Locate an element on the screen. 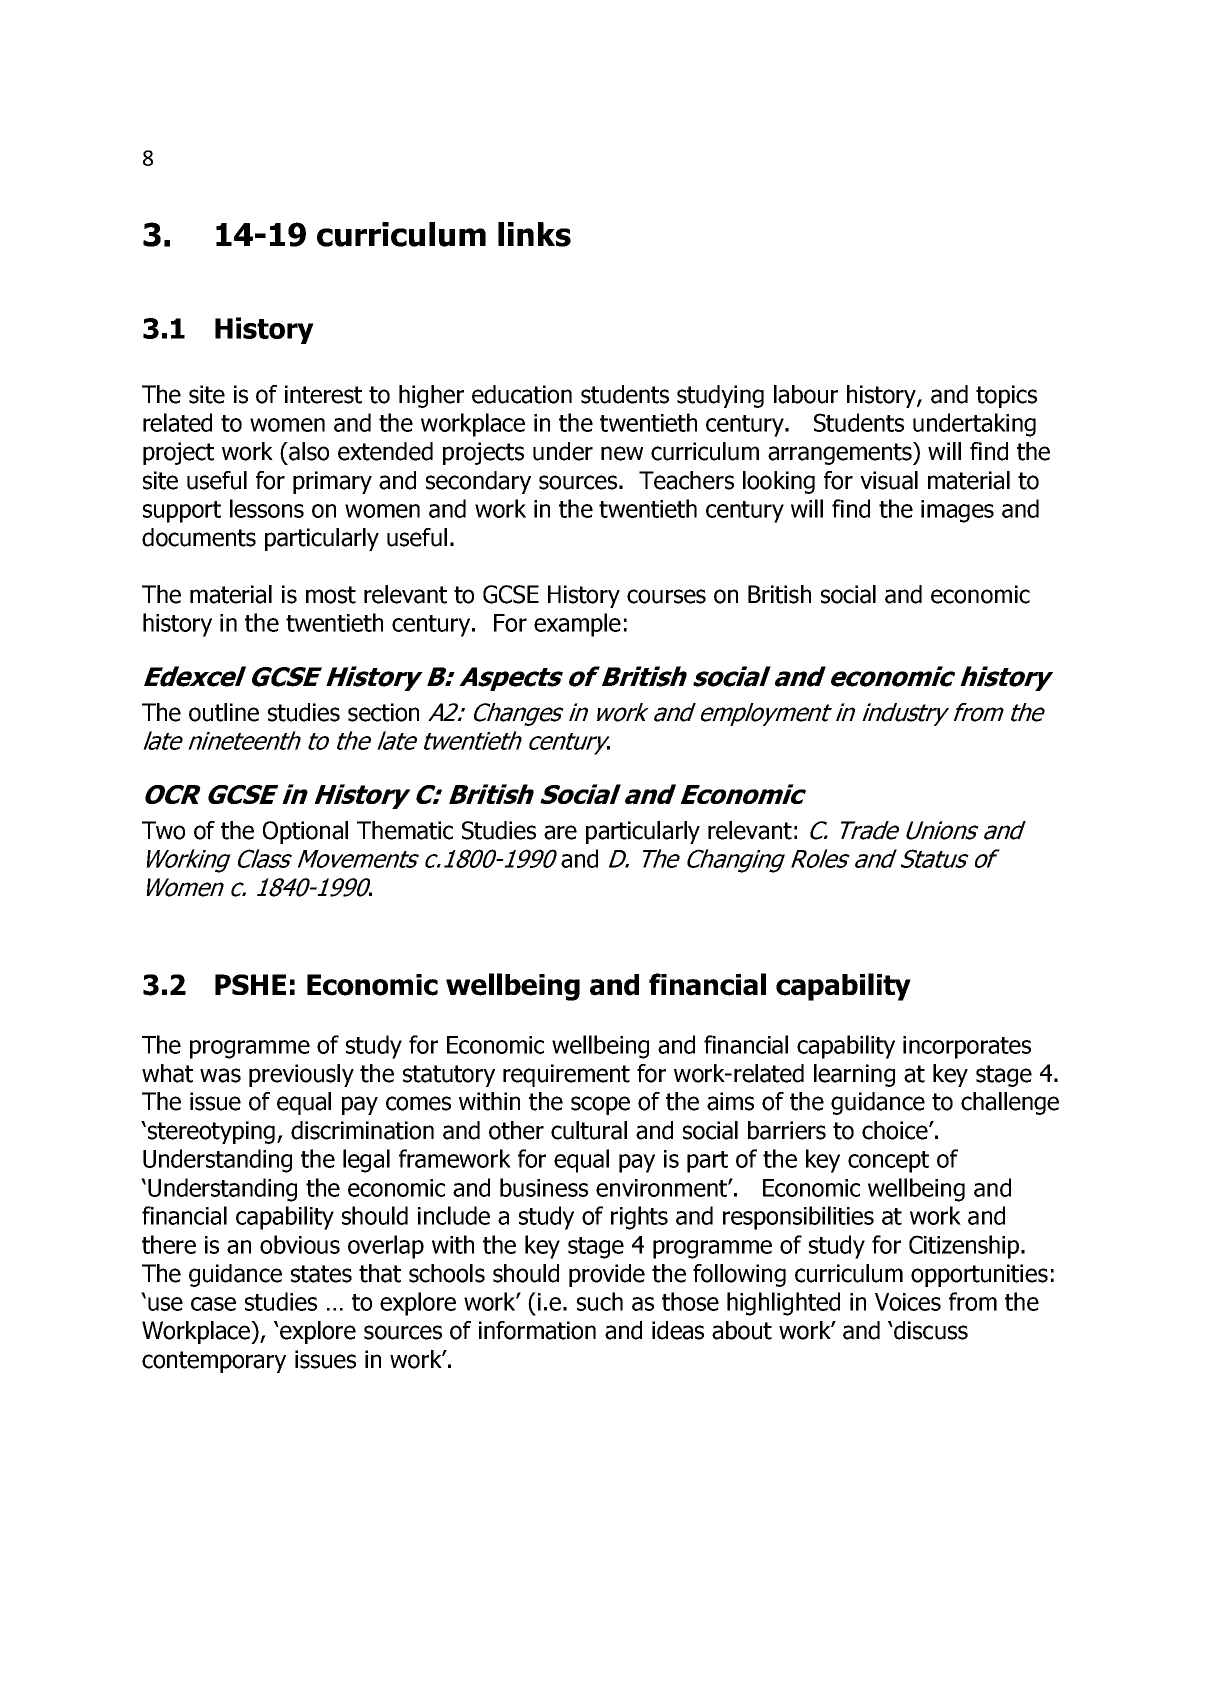  case is located at coordinates (213, 1304).
